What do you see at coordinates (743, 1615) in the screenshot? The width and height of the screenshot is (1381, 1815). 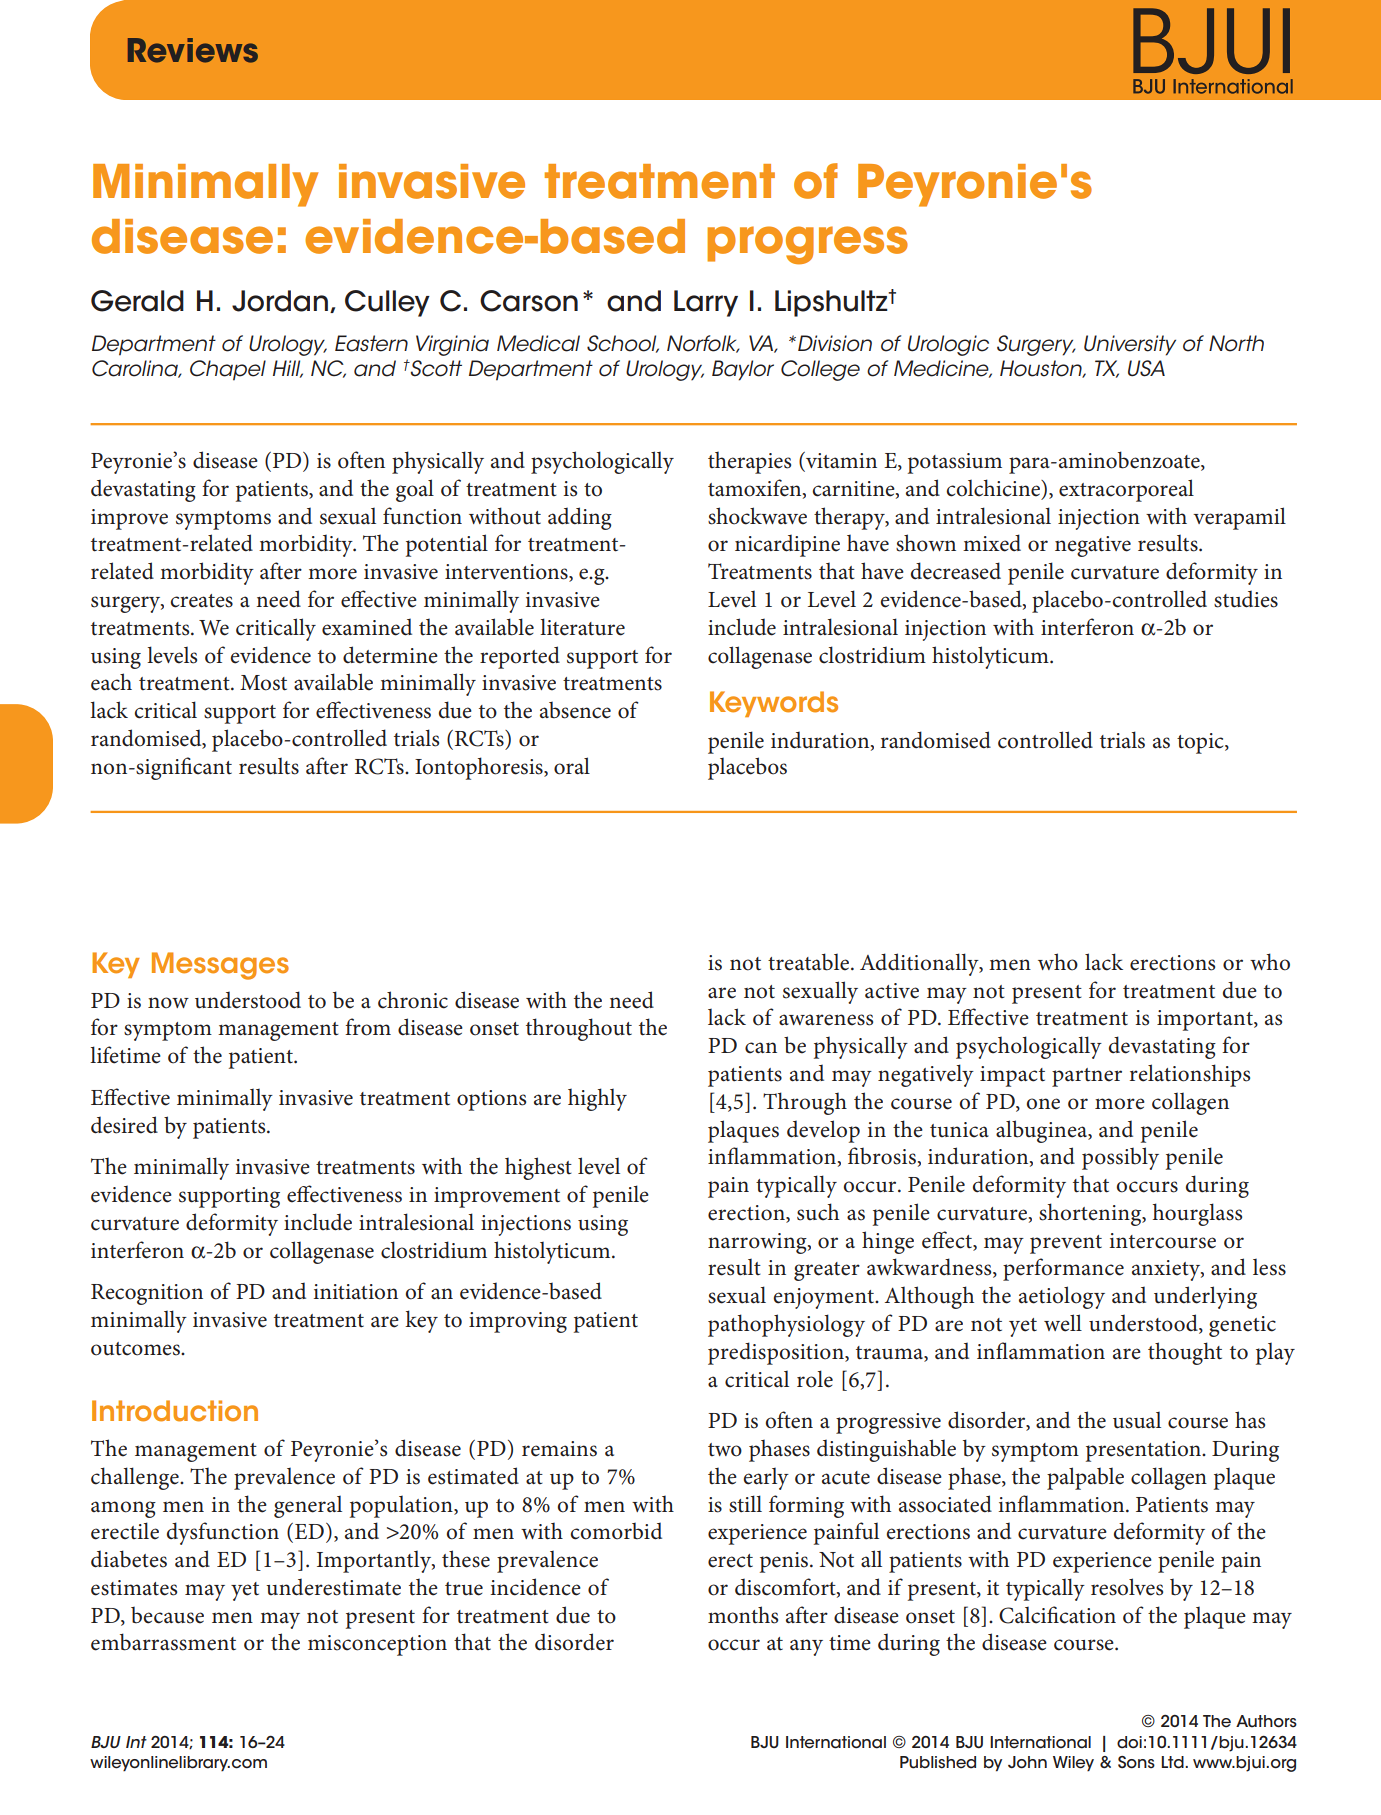 I see `months` at bounding box center [743, 1615].
